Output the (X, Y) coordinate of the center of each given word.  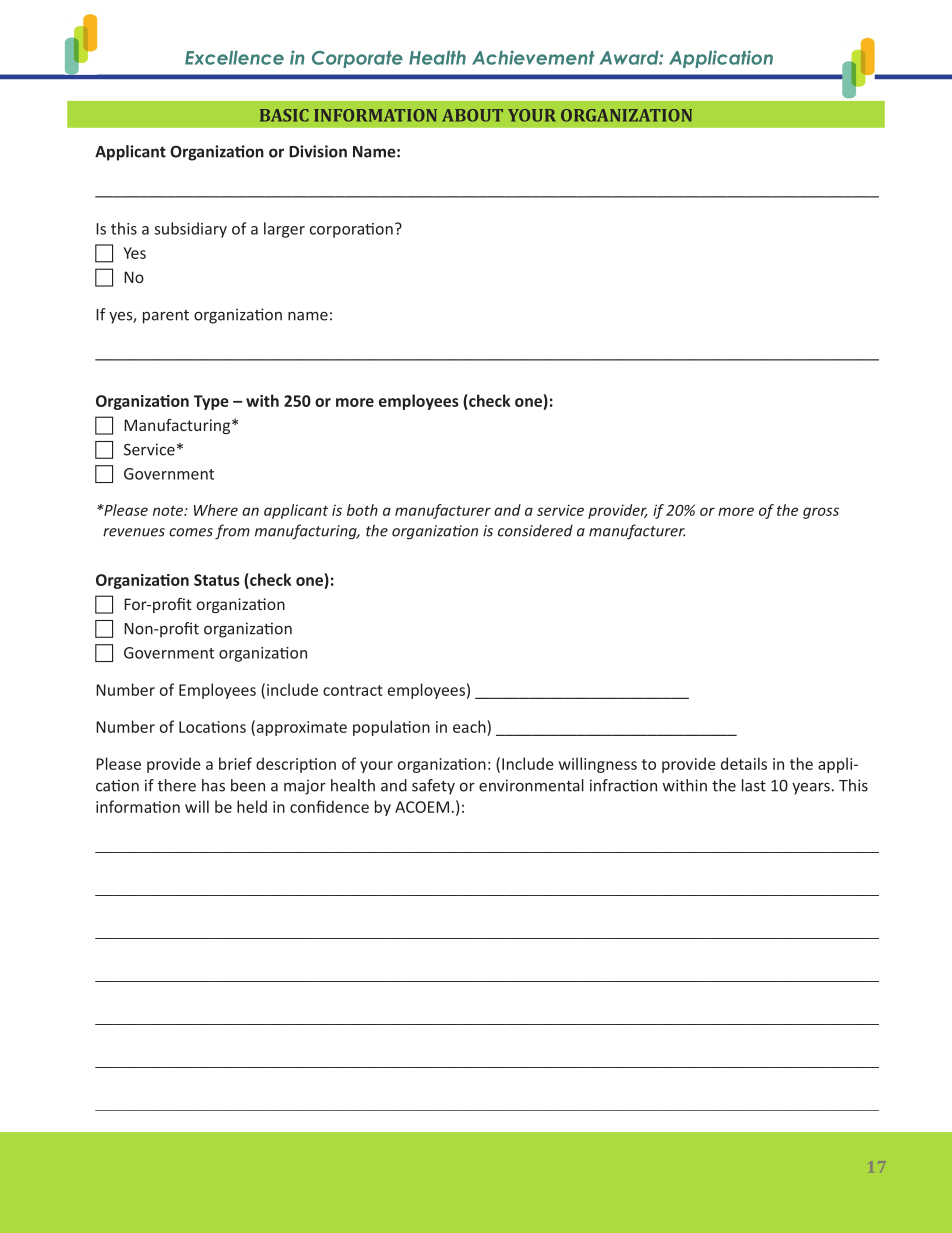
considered (535, 530)
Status (217, 580)
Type (211, 402)
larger (284, 230)
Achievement (533, 57)
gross (821, 513)
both (362, 510)
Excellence (234, 58)
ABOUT (472, 115)
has (213, 785)
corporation (351, 230)
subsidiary (190, 230)
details (744, 763)
